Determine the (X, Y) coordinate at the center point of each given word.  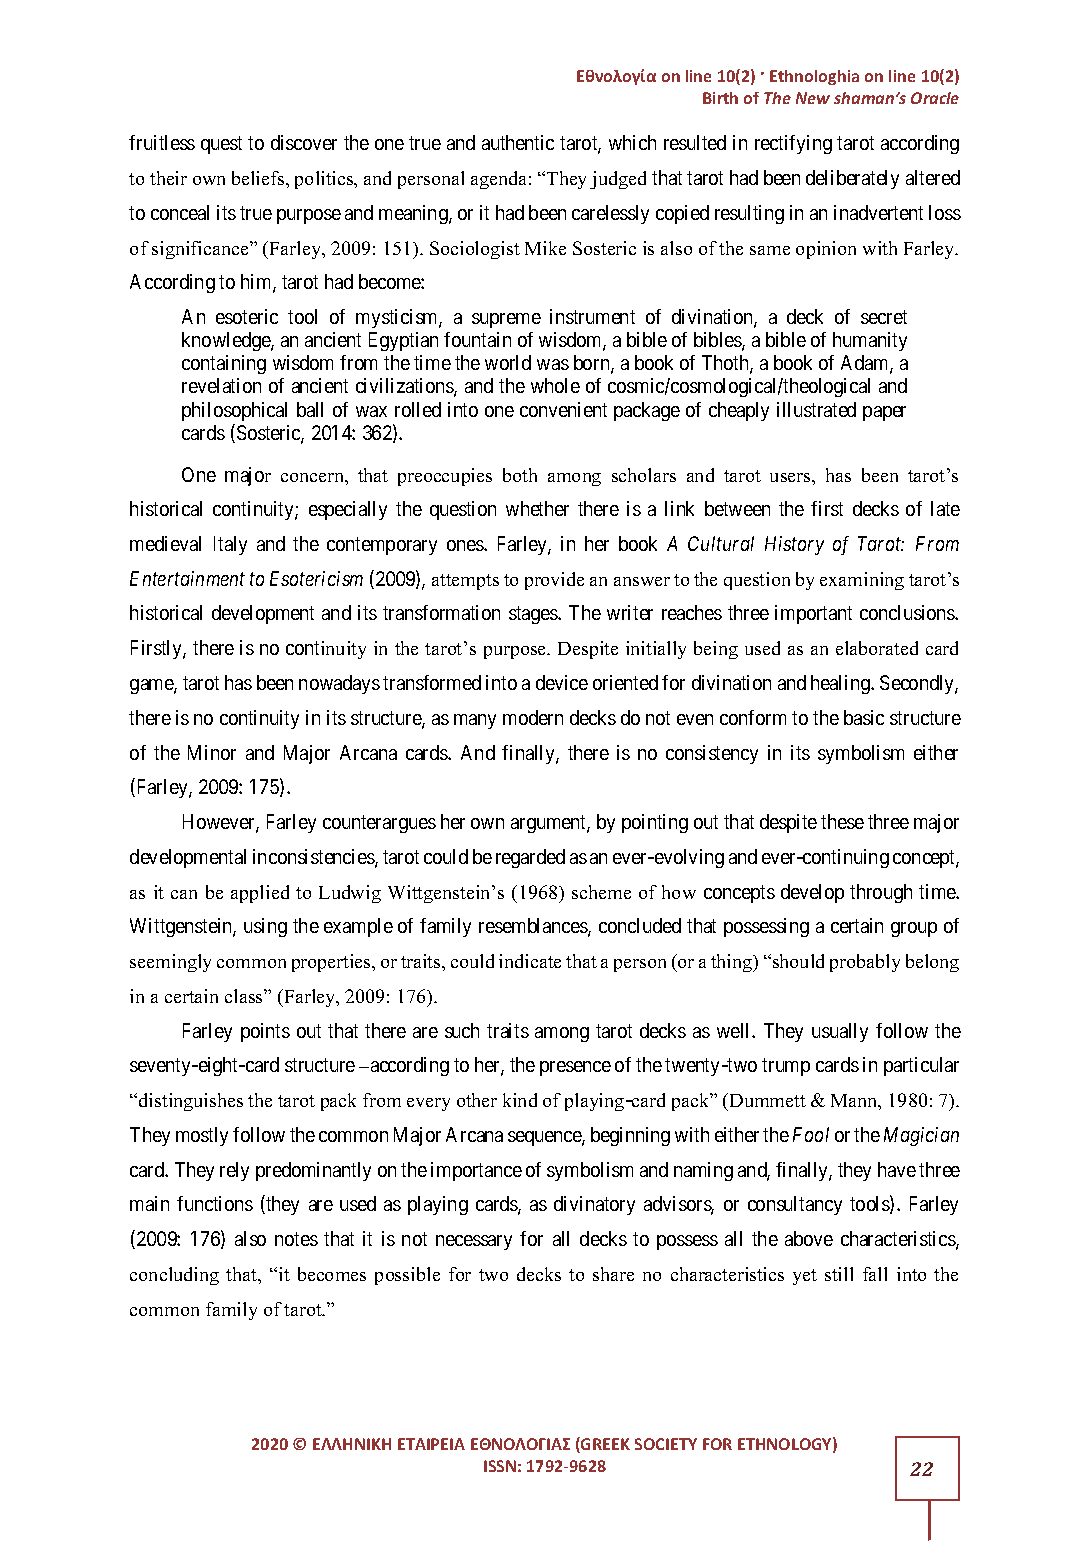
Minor (212, 752)
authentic (518, 142)
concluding (174, 1276)
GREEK (604, 1445)
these (842, 821)
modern (533, 717)
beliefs (259, 178)
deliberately (852, 179)
